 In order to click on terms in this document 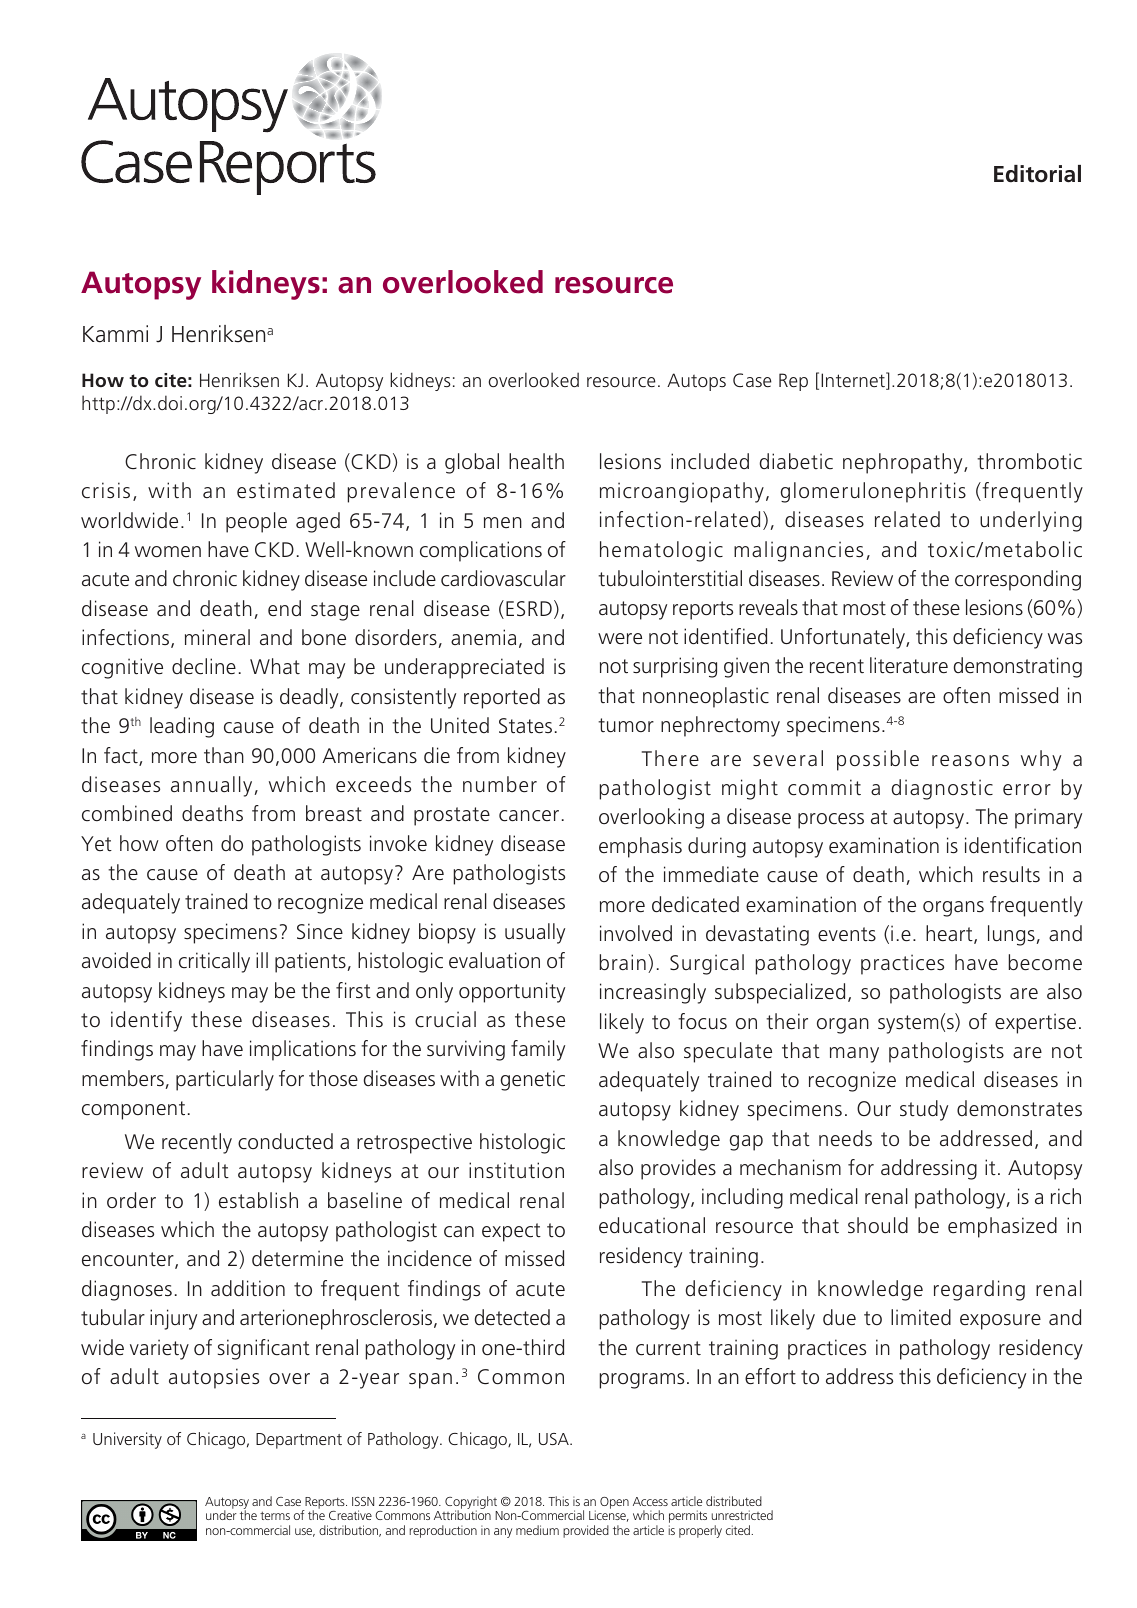, I will do `click(275, 1515)`.
